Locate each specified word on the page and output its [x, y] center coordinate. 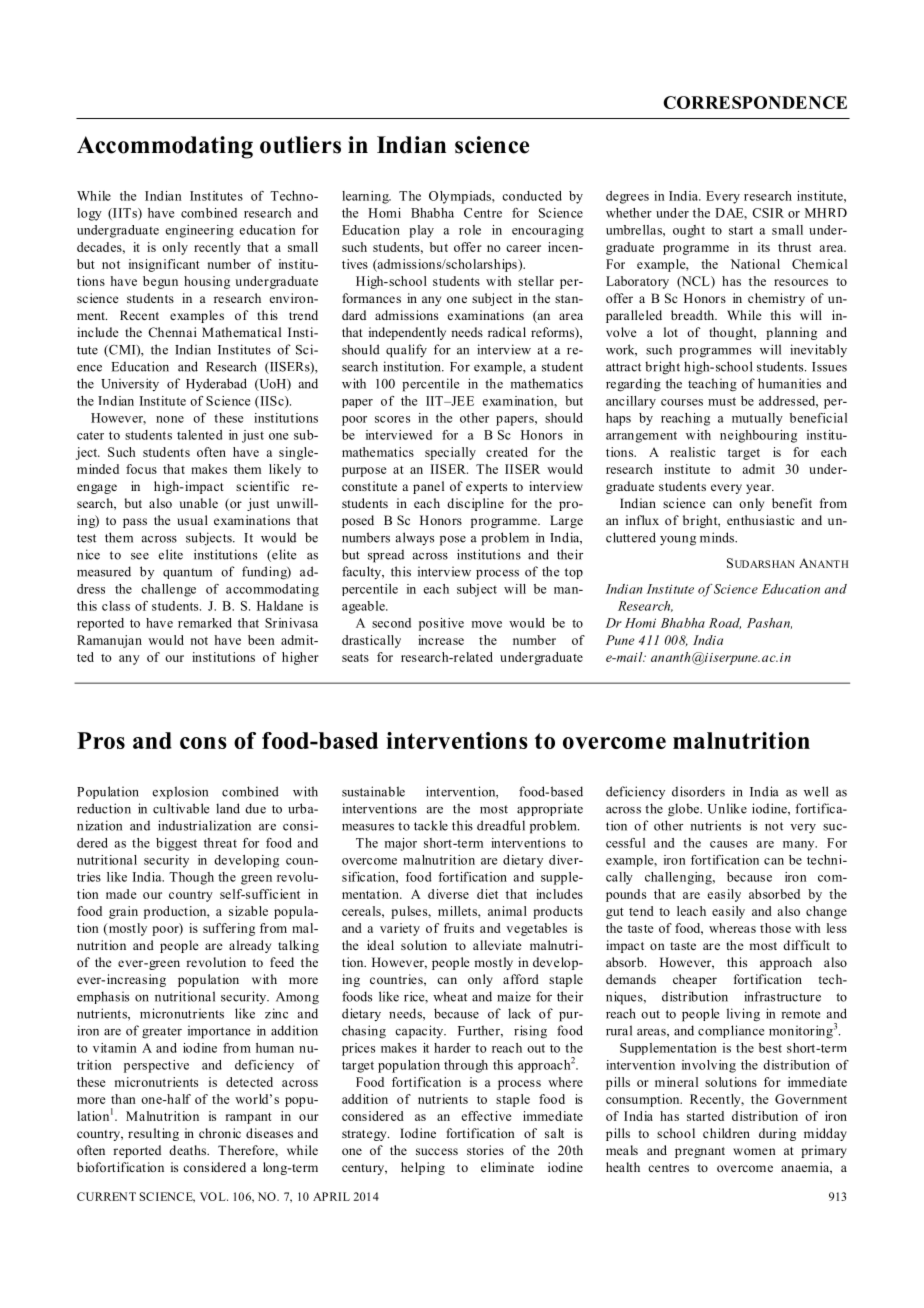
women [754, 1151]
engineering [199, 231]
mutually [757, 419]
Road [725, 623]
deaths [188, 1150]
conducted [532, 196]
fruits [459, 928]
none [170, 419]
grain [123, 912]
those [775, 928]
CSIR [768, 213]
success [437, 1151]
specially [450, 453]
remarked [205, 623]
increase [441, 640]
